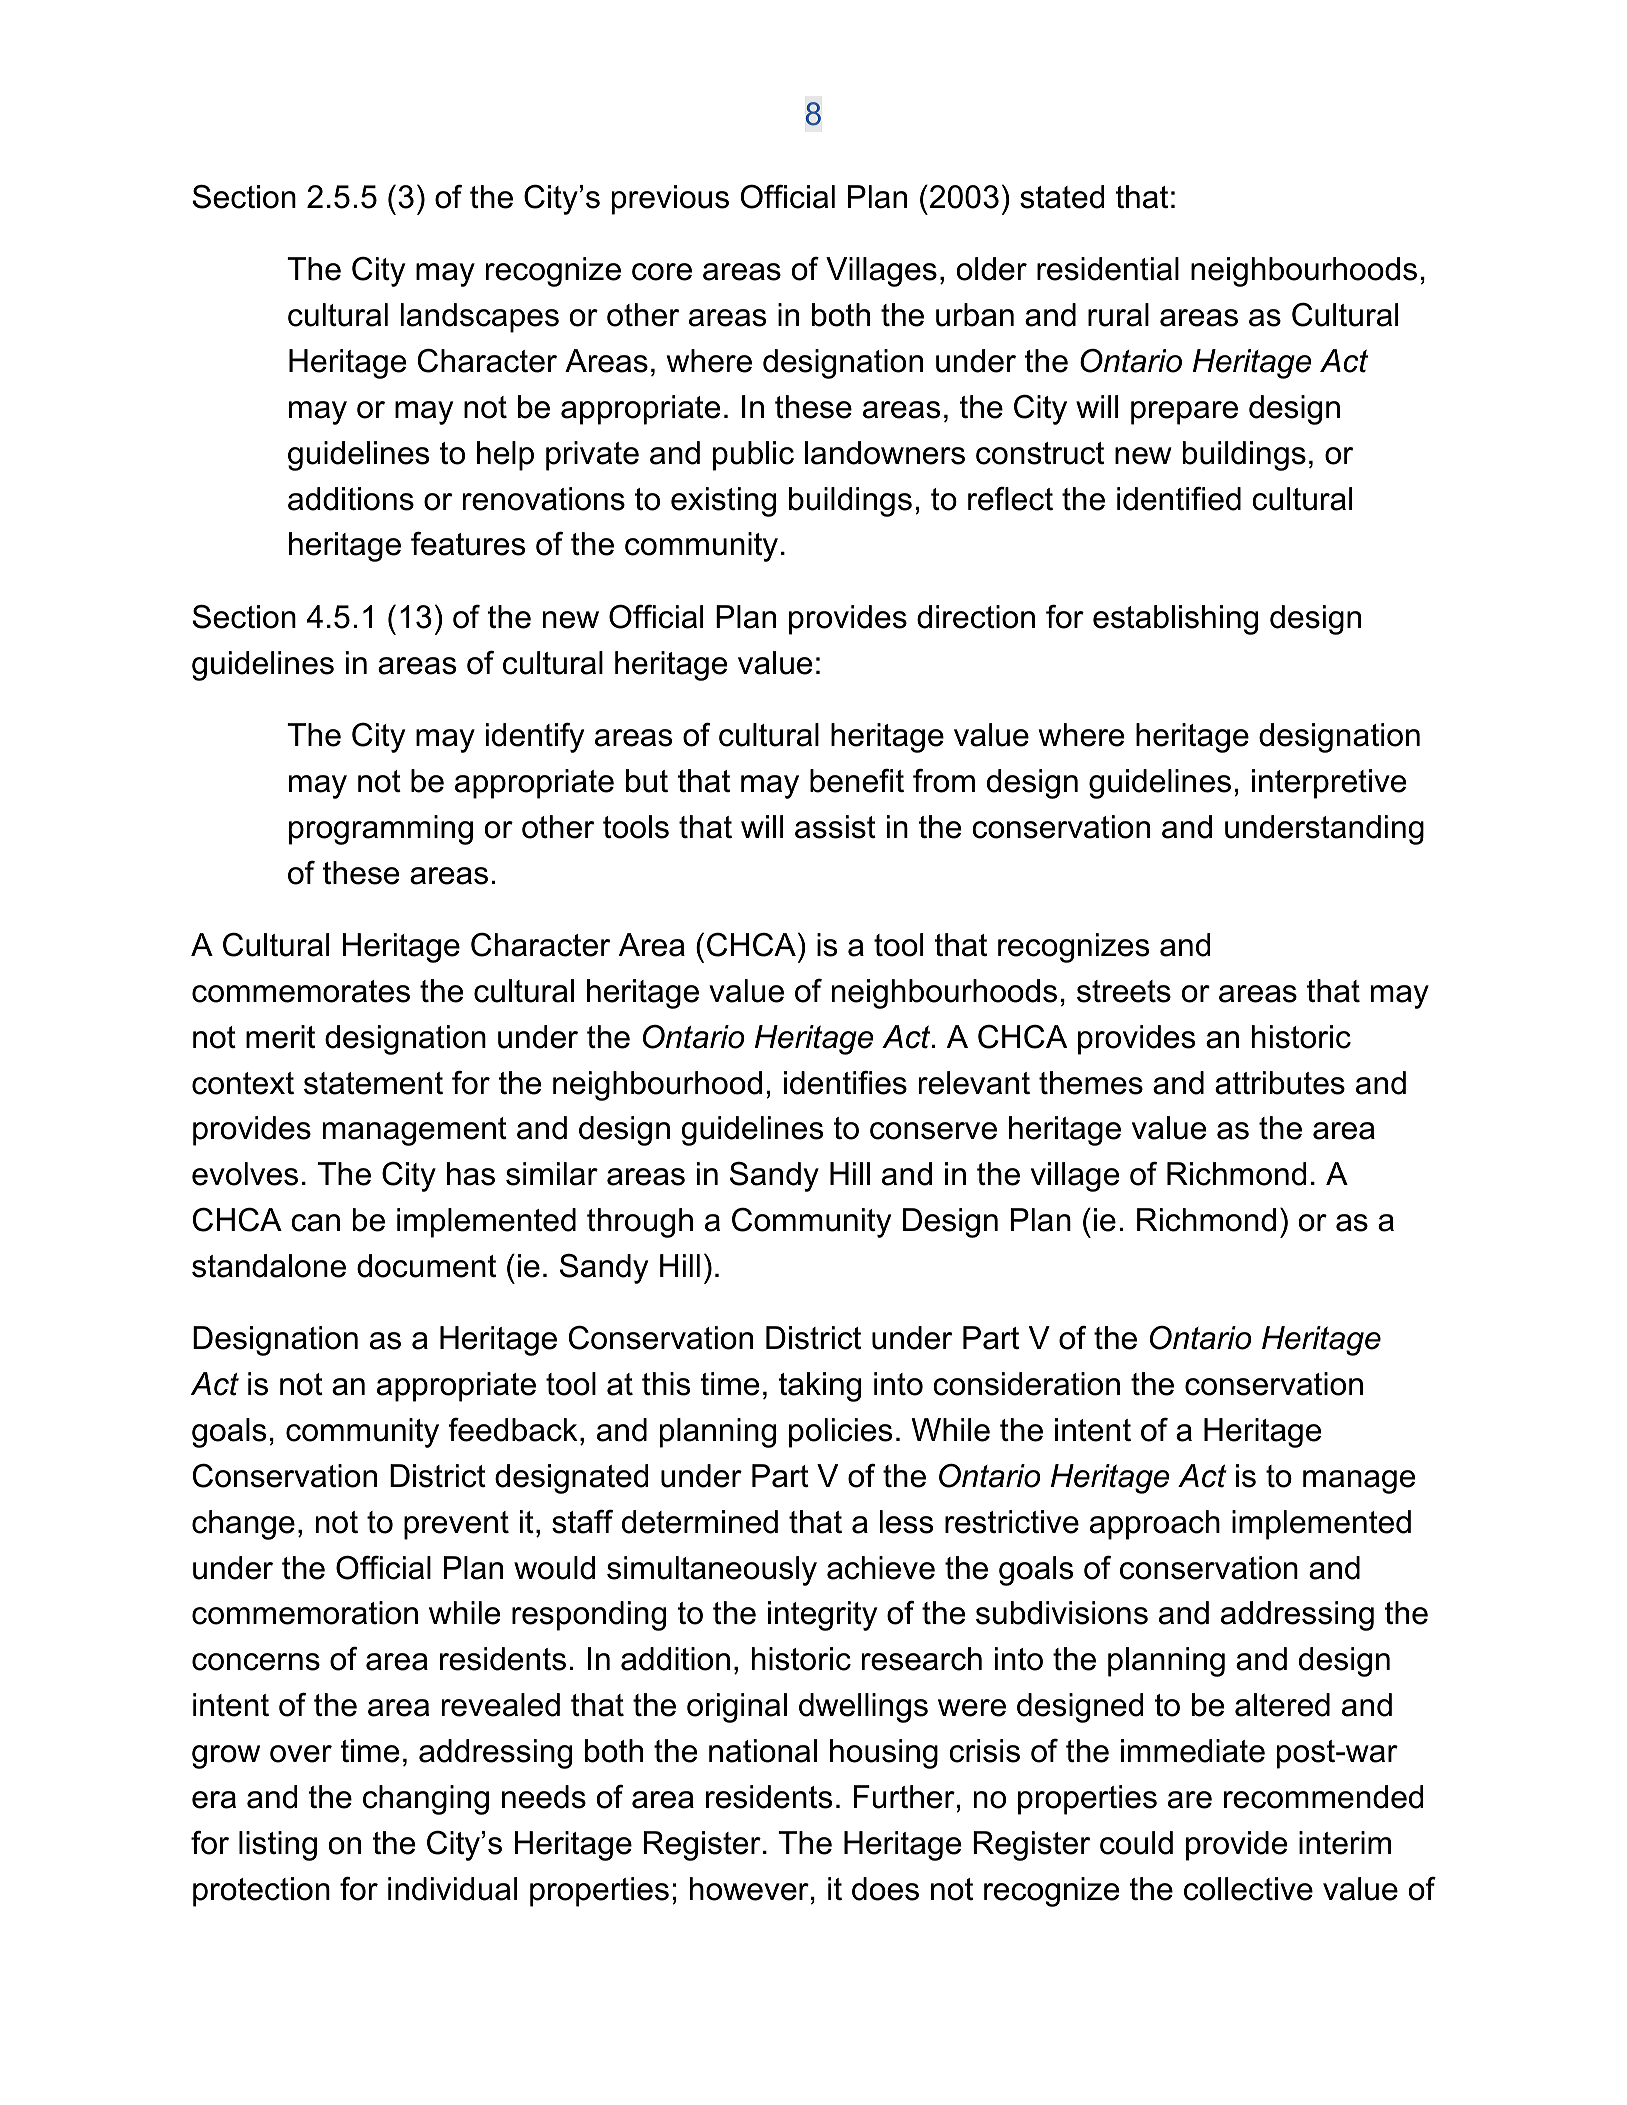  Describe the element at coordinates (426, 1266) in the screenshot. I see `document` at that location.
